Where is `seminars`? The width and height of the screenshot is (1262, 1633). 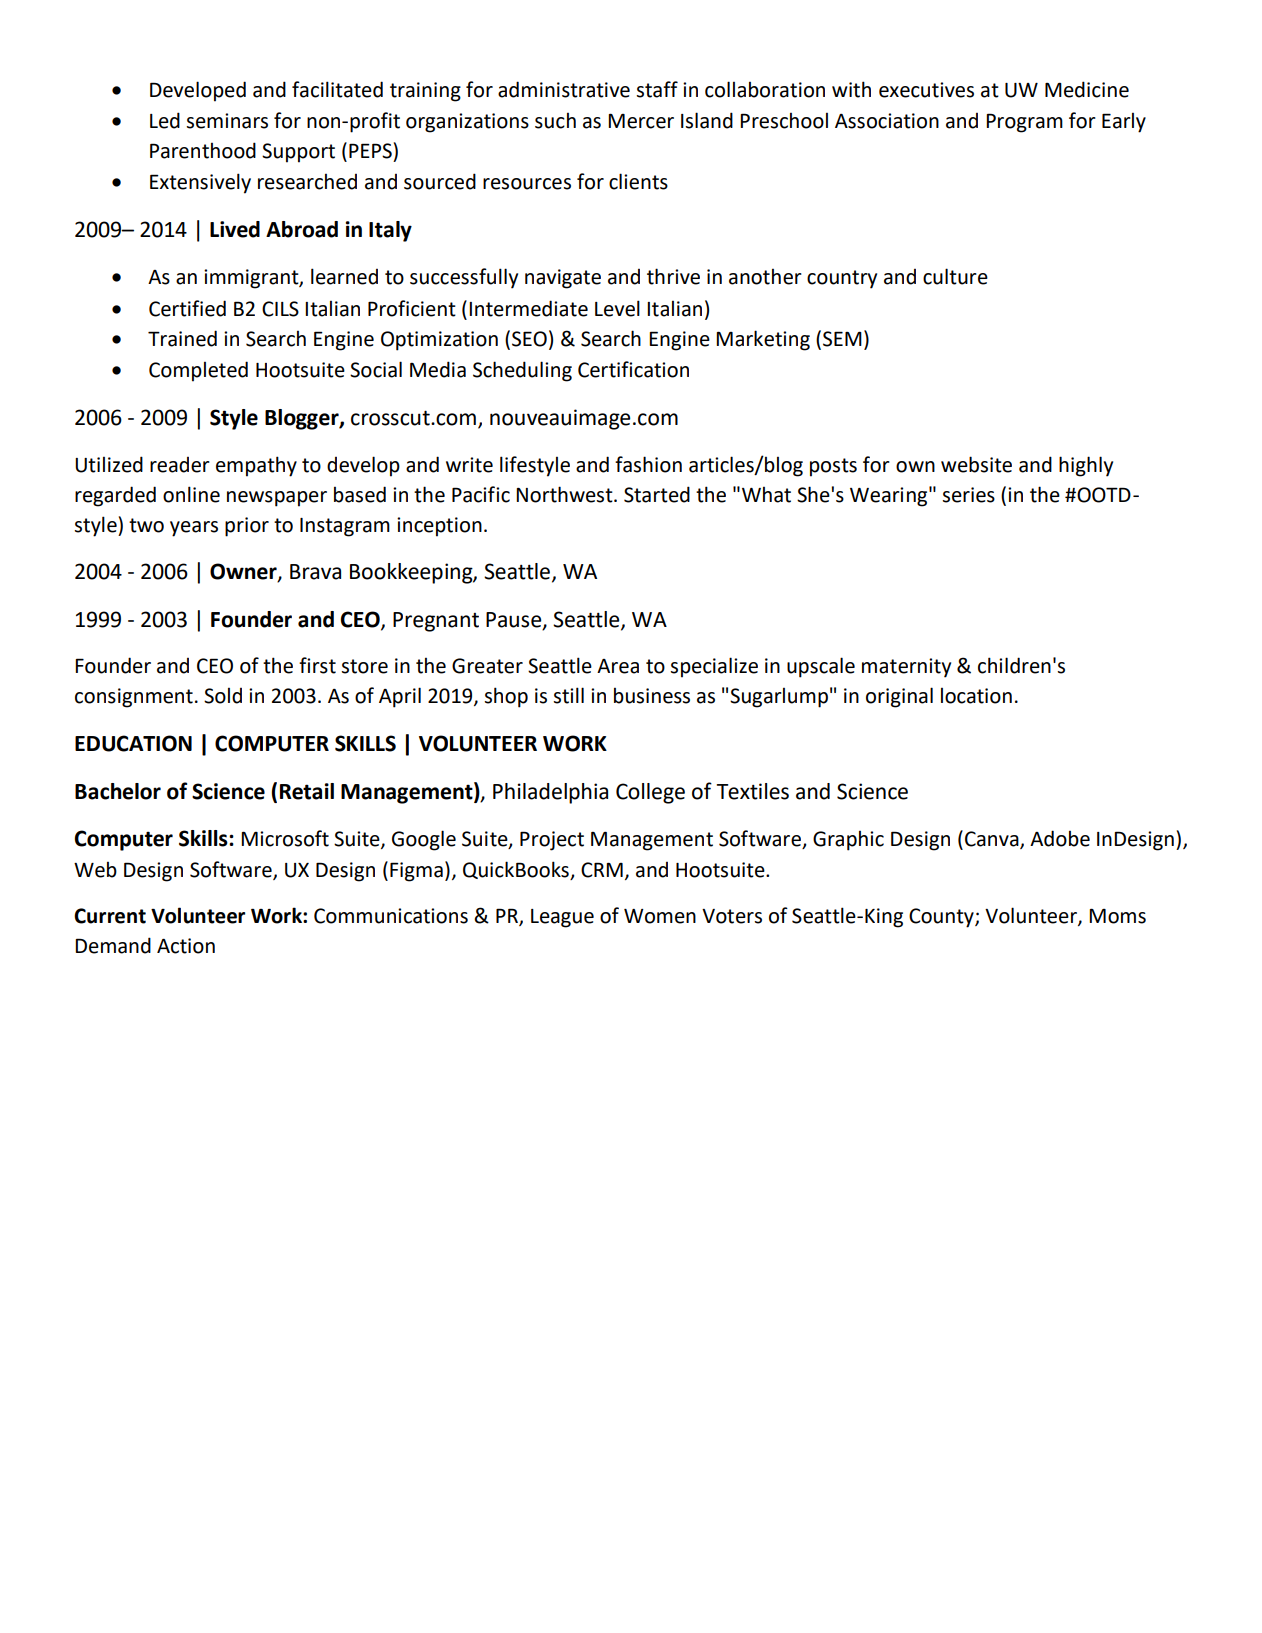
seminars is located at coordinates (227, 121).
